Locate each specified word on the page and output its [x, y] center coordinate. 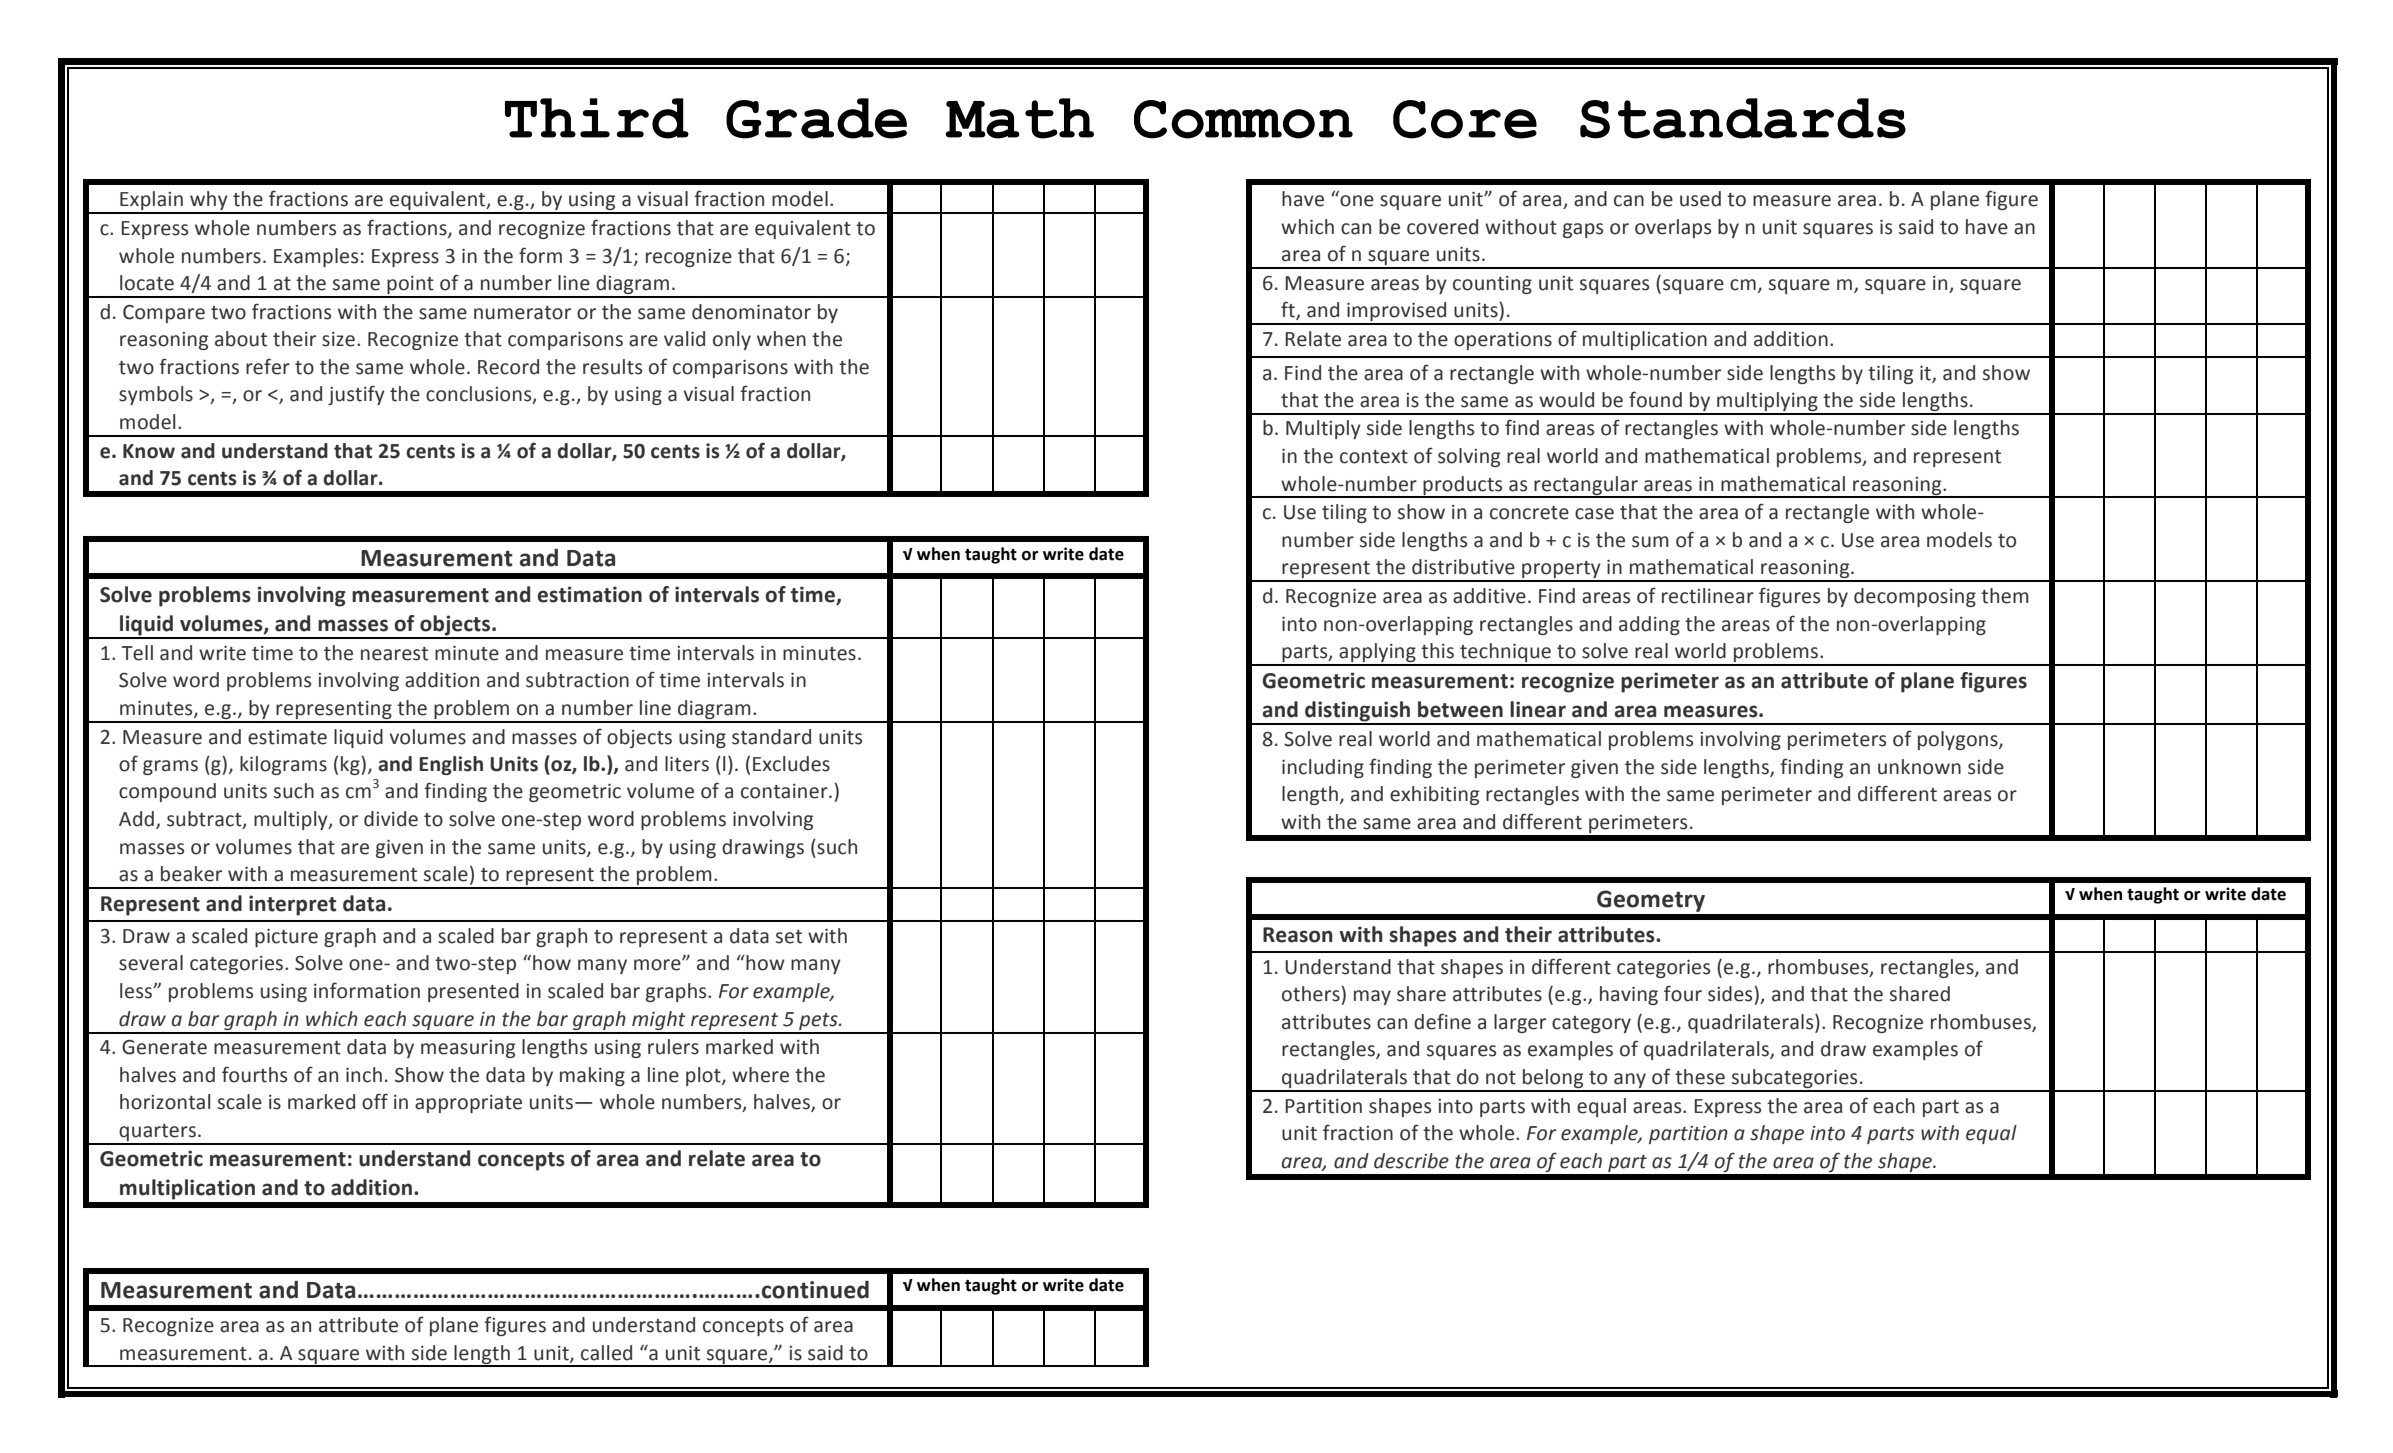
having [1629, 995]
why [209, 202]
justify [356, 395]
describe [1411, 1161]
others [1312, 994]
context [1374, 457]
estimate [287, 737]
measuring [468, 1049]
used [1700, 199]
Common [1243, 119]
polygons [1959, 740]
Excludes [791, 764]
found [1655, 399]
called [606, 1353]
